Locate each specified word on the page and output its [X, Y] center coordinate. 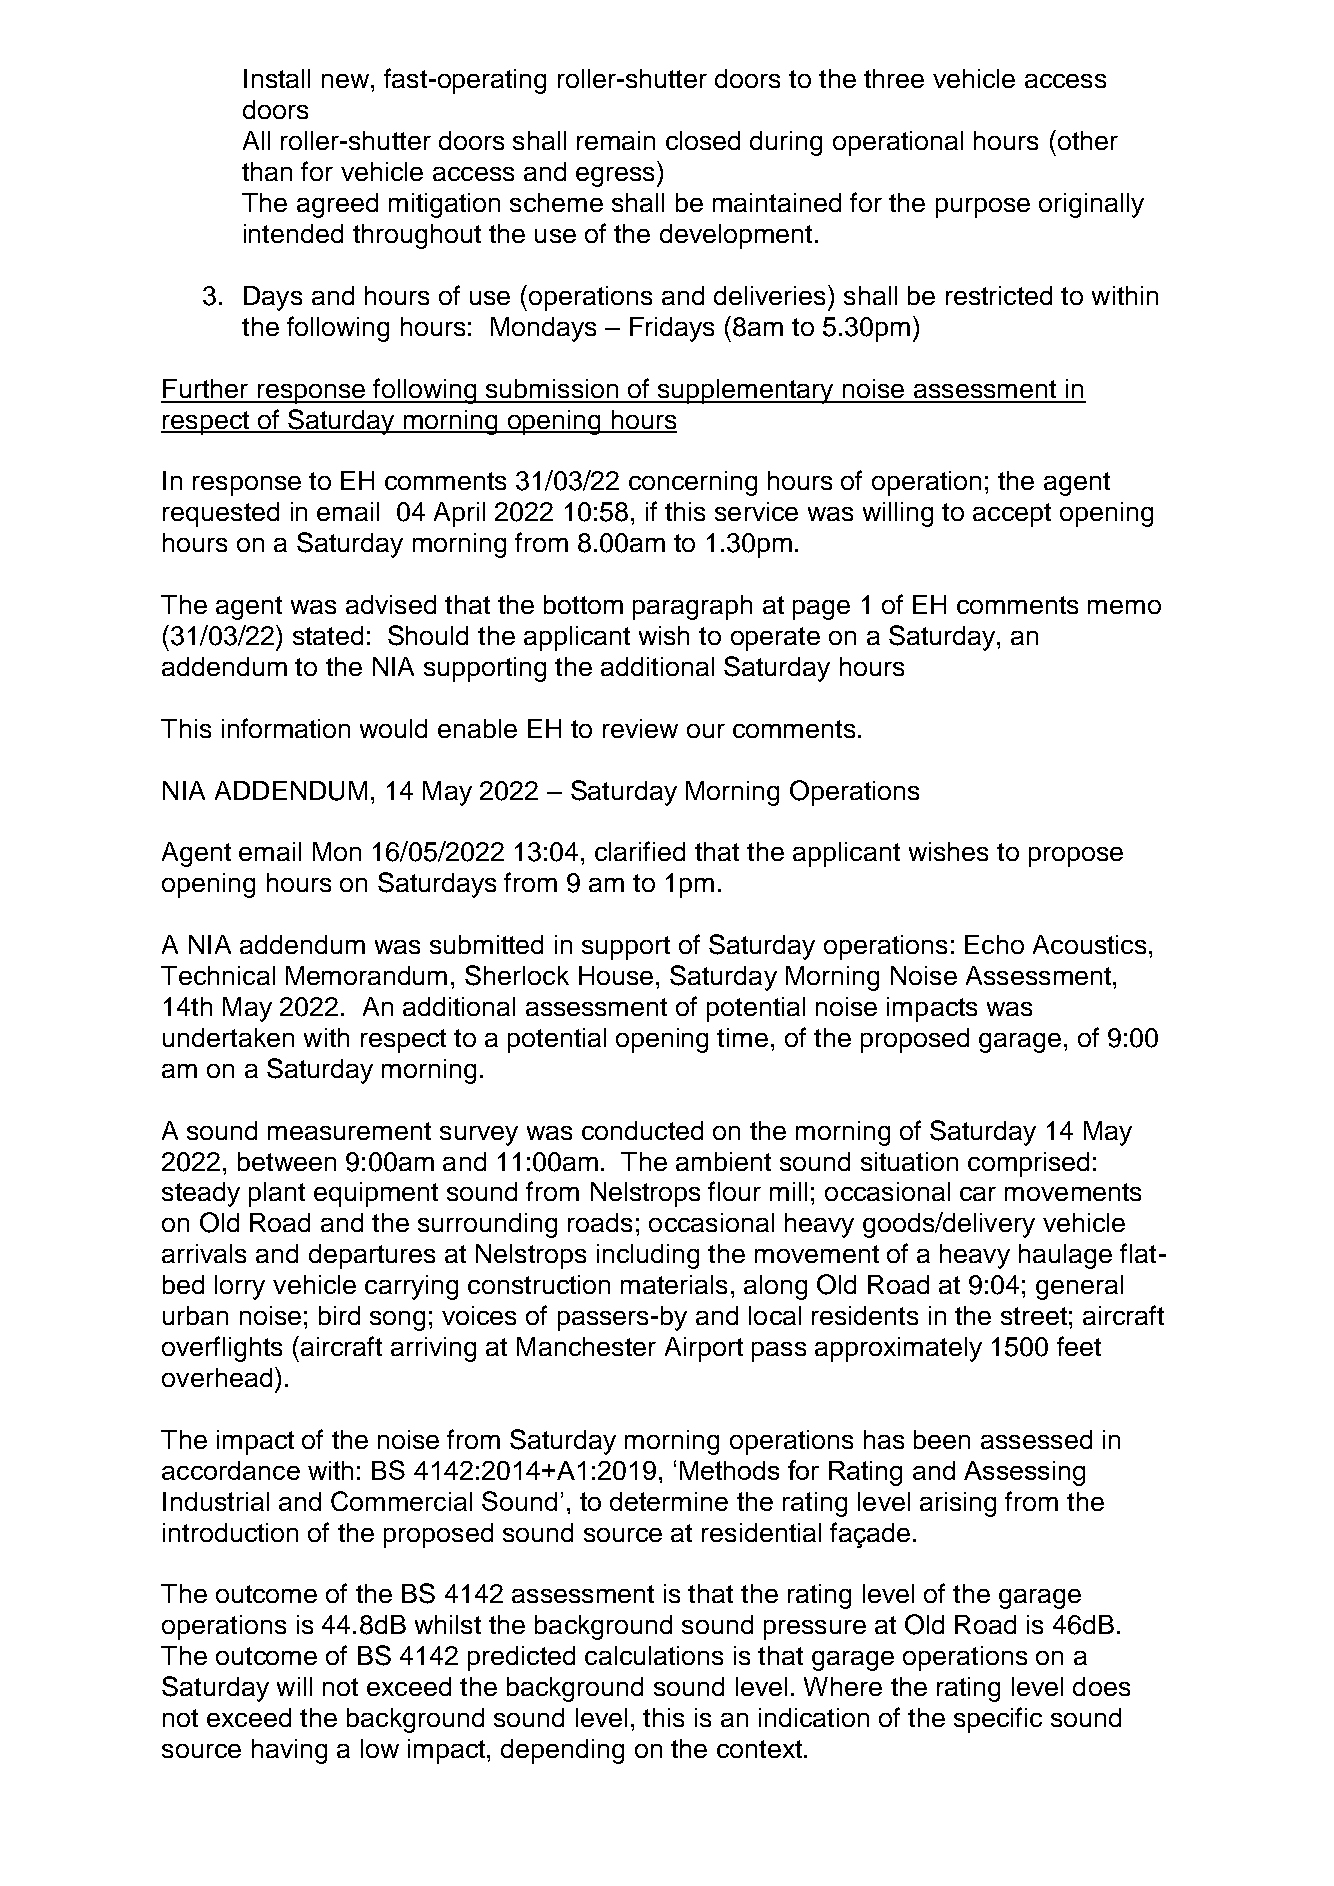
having [289, 1751]
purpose [983, 208]
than [267, 171]
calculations [654, 1655]
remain [616, 140]
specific [998, 1720]
